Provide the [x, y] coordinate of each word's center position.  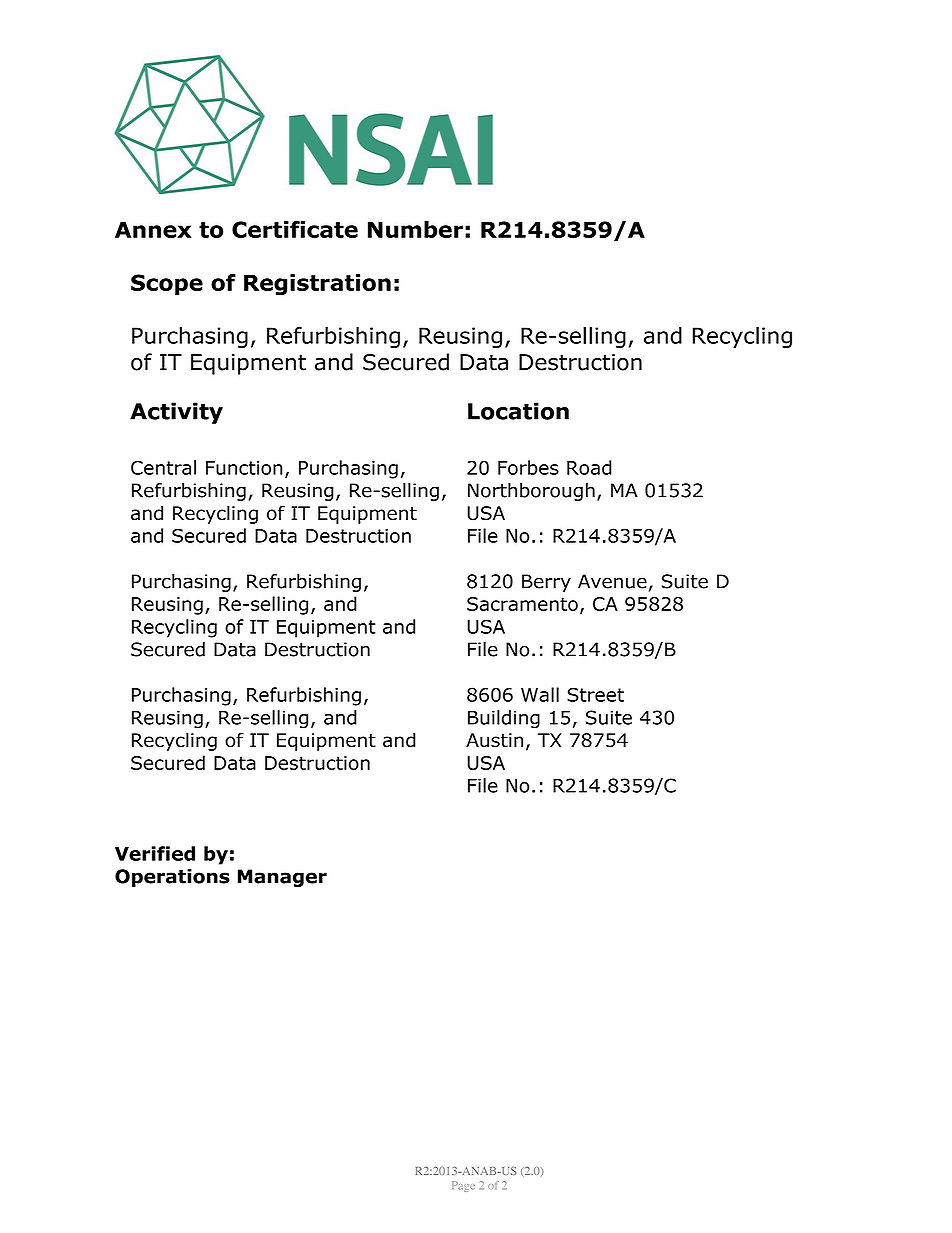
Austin [494, 740]
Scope [167, 284]
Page [463, 1186]
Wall [540, 694]
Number [415, 229]
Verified [155, 853]
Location [518, 411]
